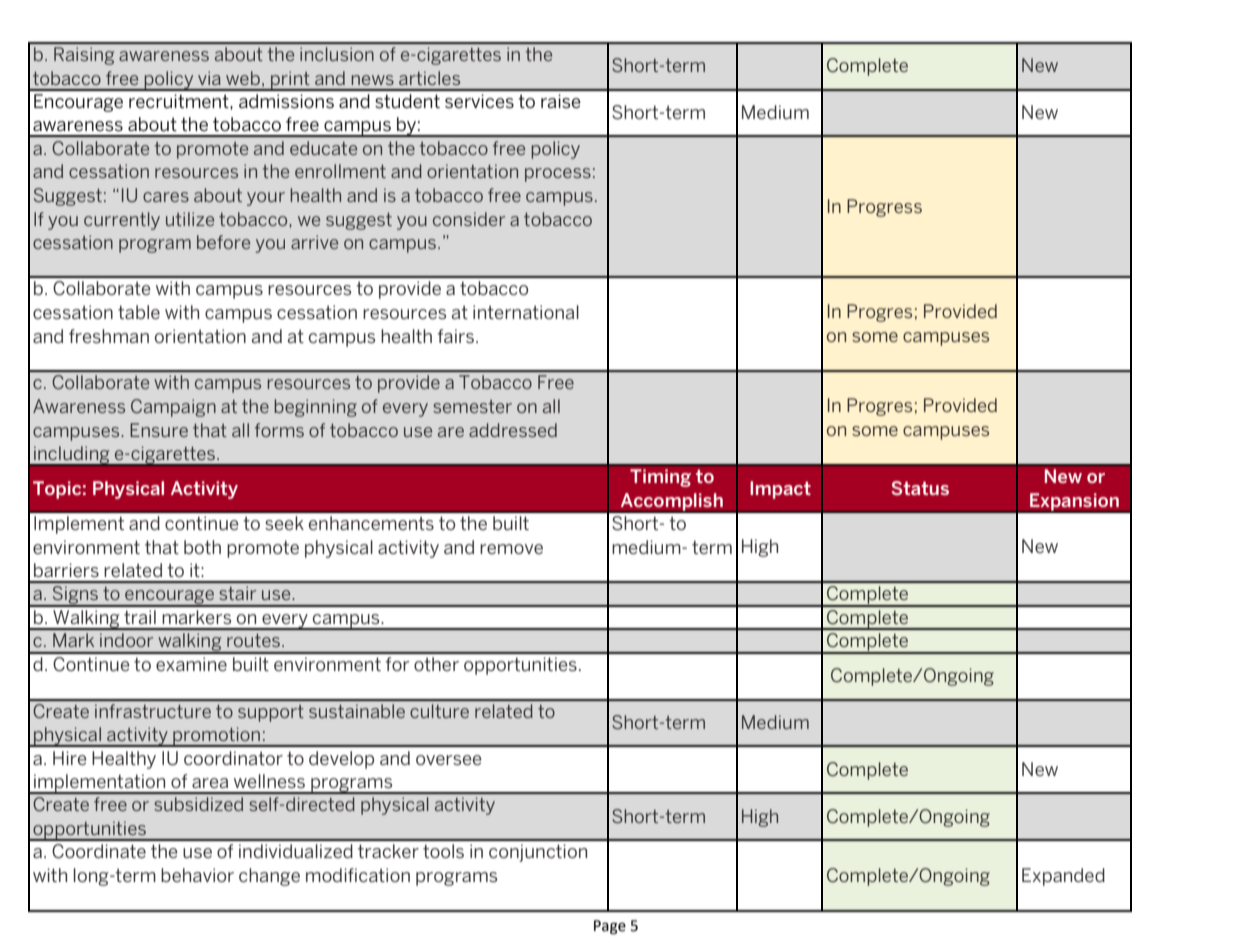  Describe the element at coordinates (780, 490) in the screenshot. I see `Impact` at that location.
